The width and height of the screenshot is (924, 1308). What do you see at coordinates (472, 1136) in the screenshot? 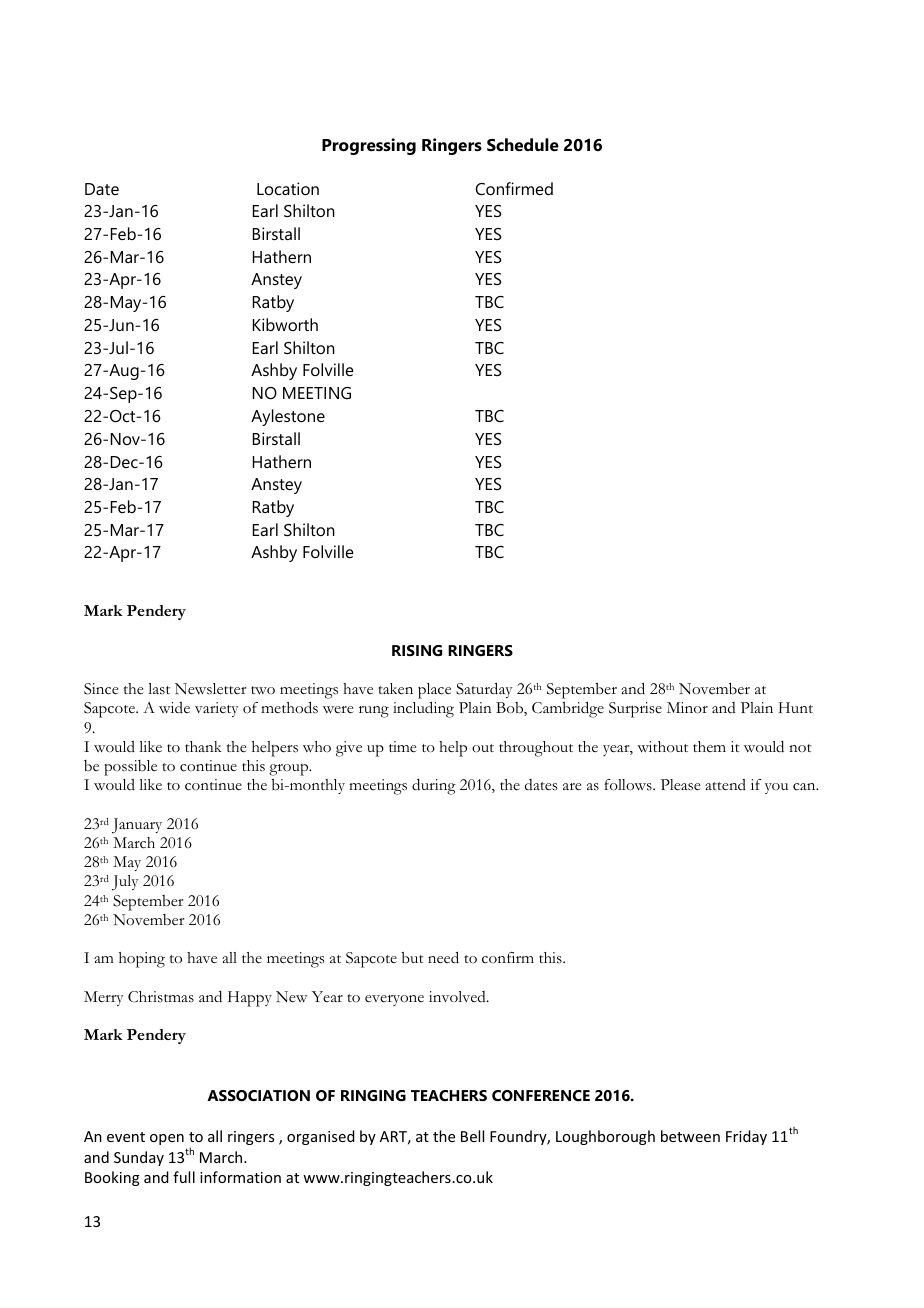
I see `Bell` at bounding box center [472, 1136].
